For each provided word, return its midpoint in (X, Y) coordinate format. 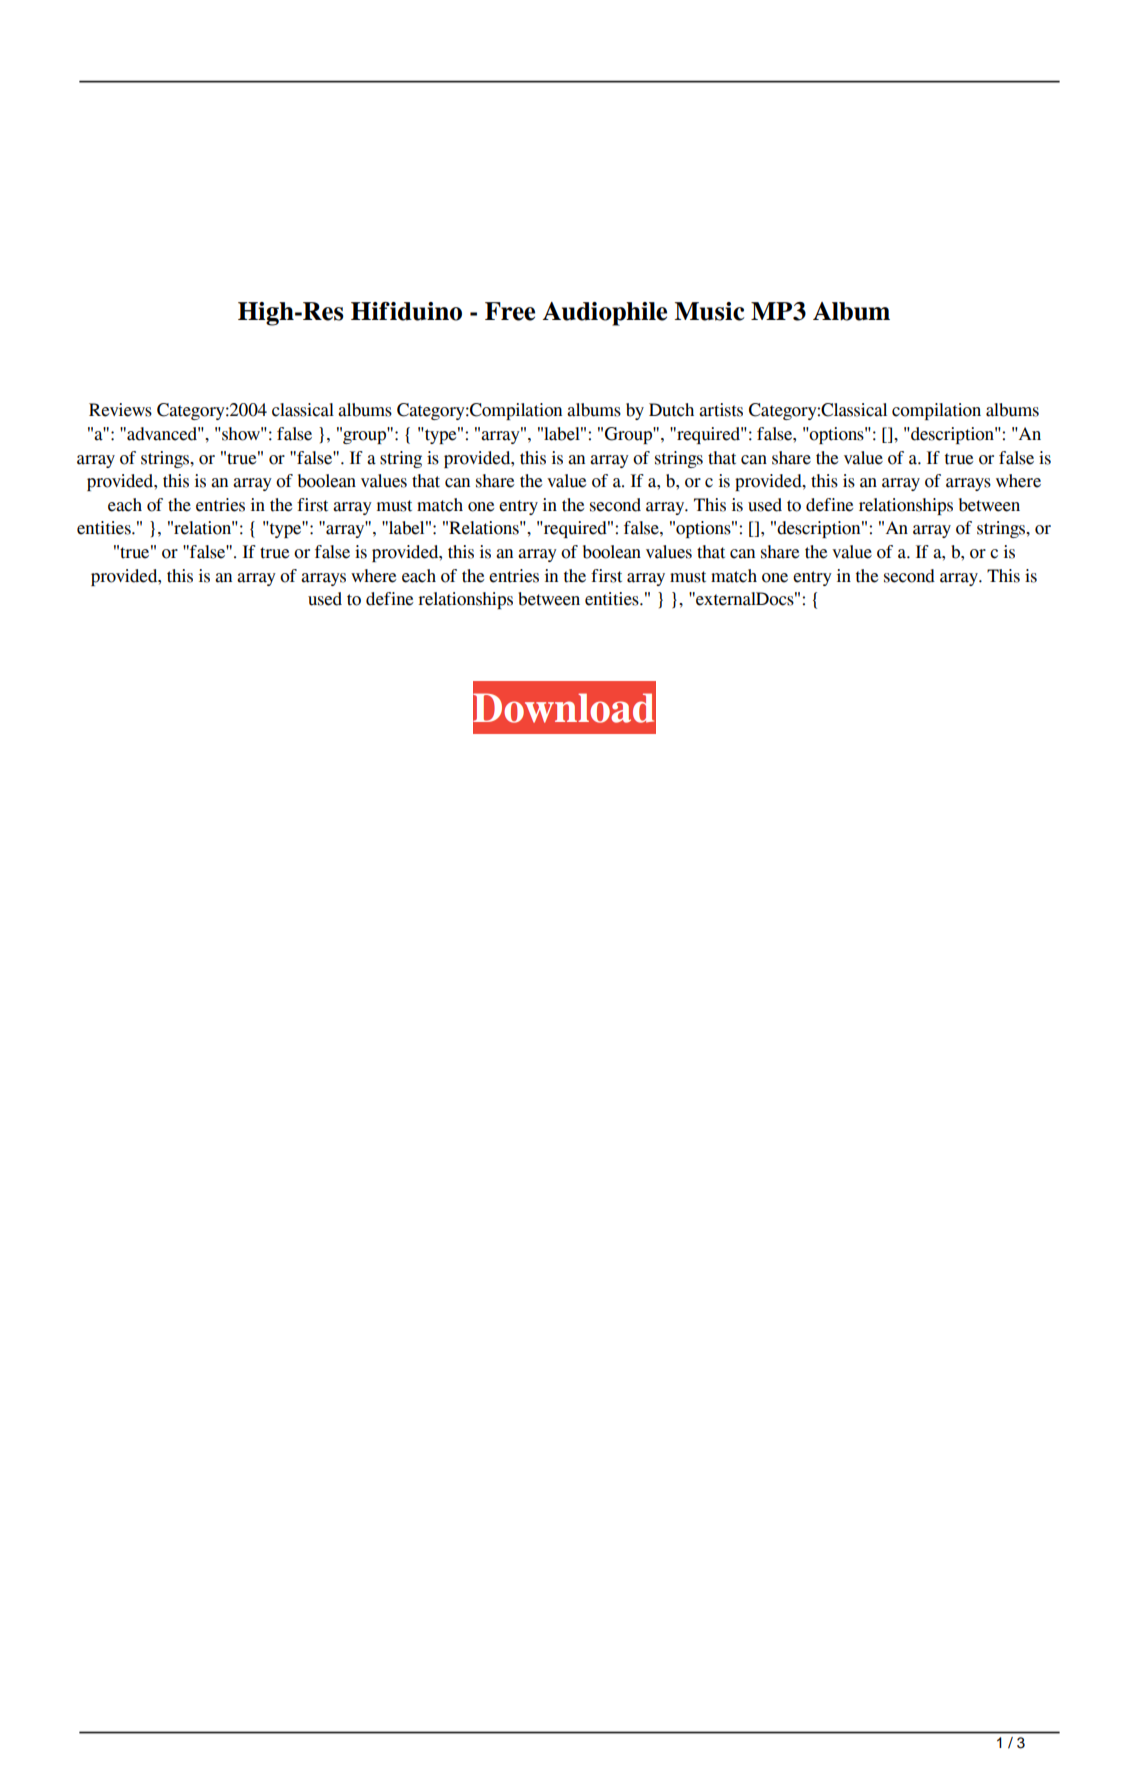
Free (510, 311)
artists (721, 410)
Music (709, 311)
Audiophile (604, 314)
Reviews (120, 410)
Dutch (671, 410)
